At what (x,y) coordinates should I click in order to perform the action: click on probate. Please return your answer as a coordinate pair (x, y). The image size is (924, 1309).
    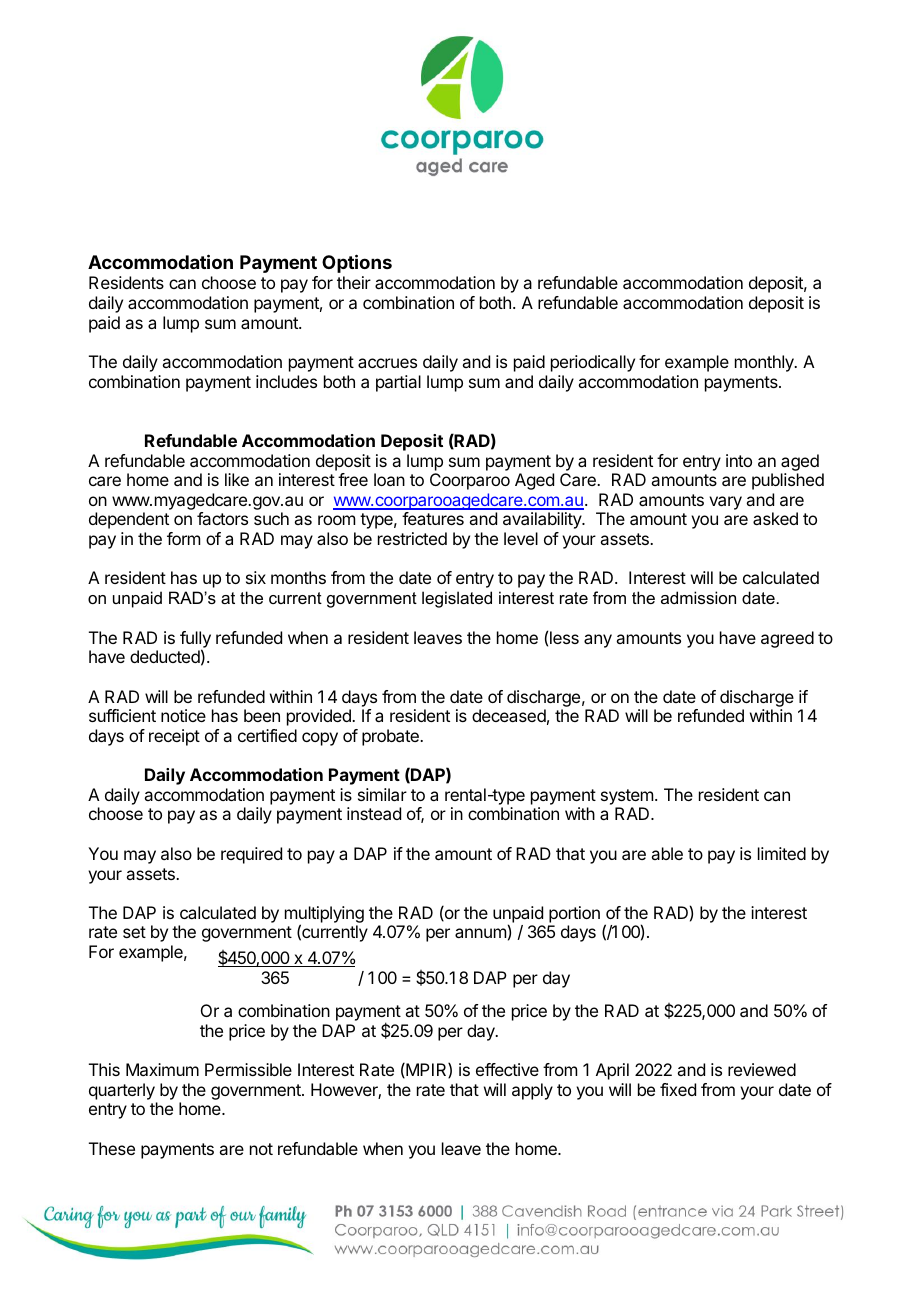
    Looking at the image, I should click on (391, 737).
